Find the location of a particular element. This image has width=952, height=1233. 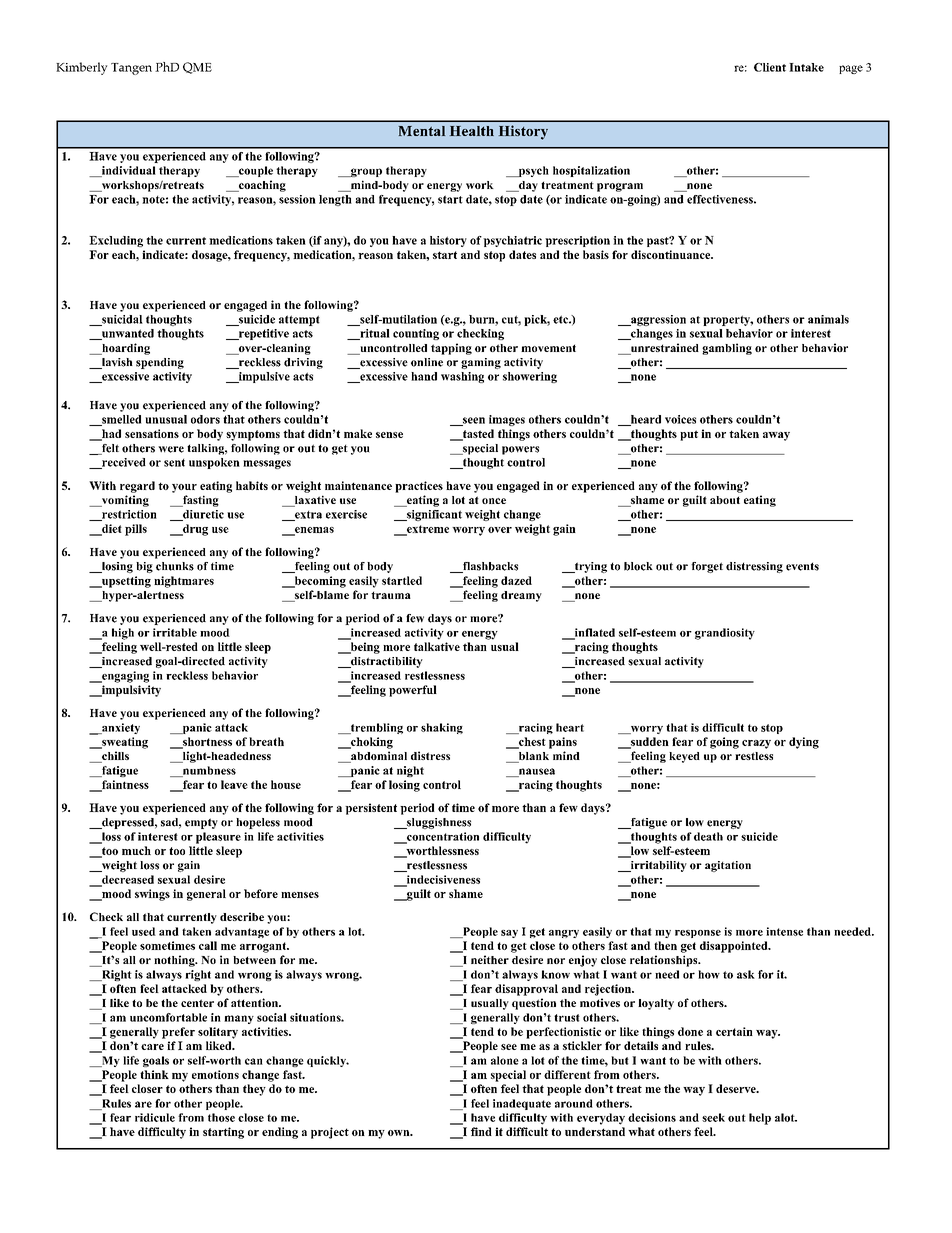

irritable is located at coordinates (175, 632).
